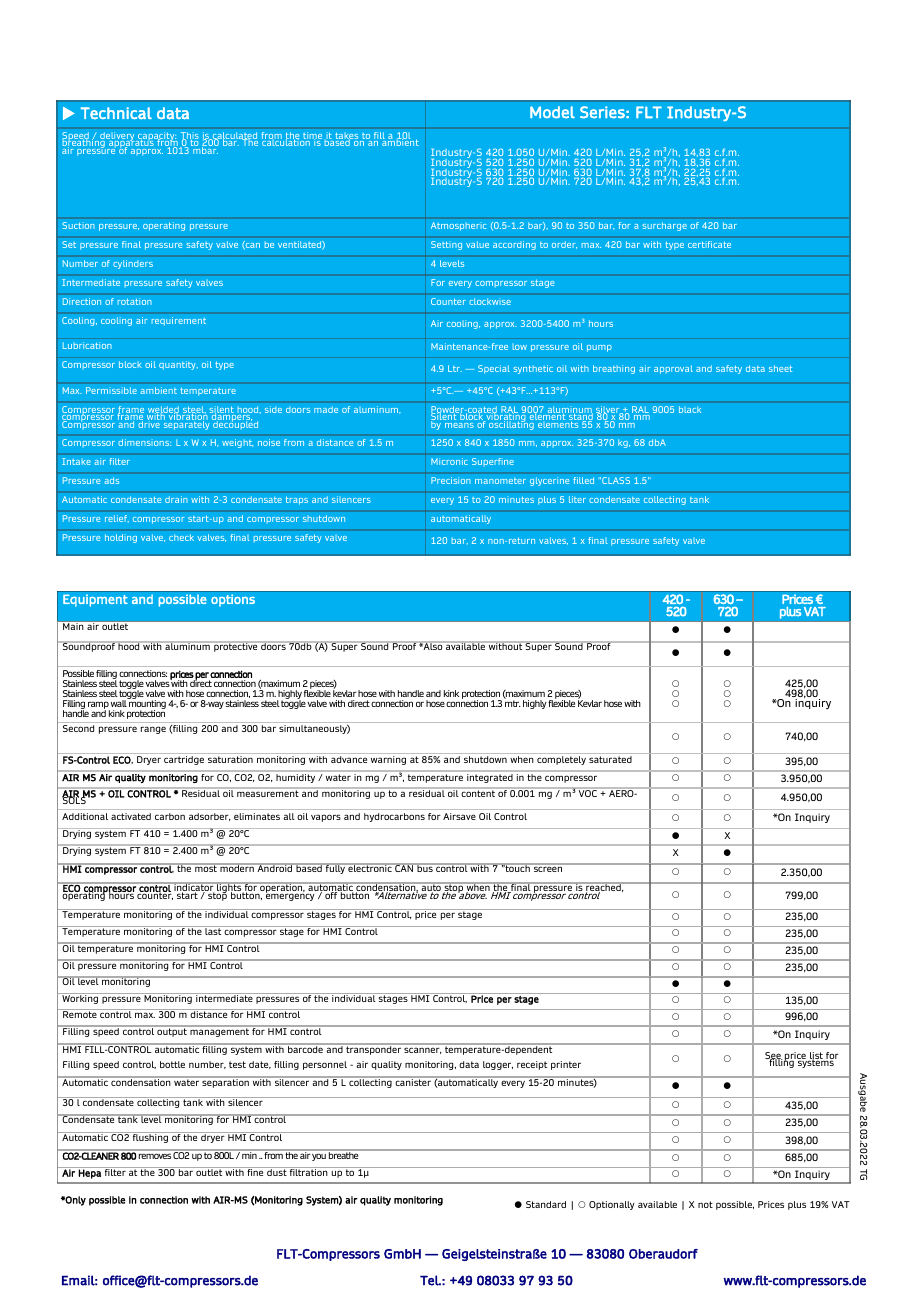  Describe the element at coordinates (664, 226) in the page. I see `surcharge` at that location.
